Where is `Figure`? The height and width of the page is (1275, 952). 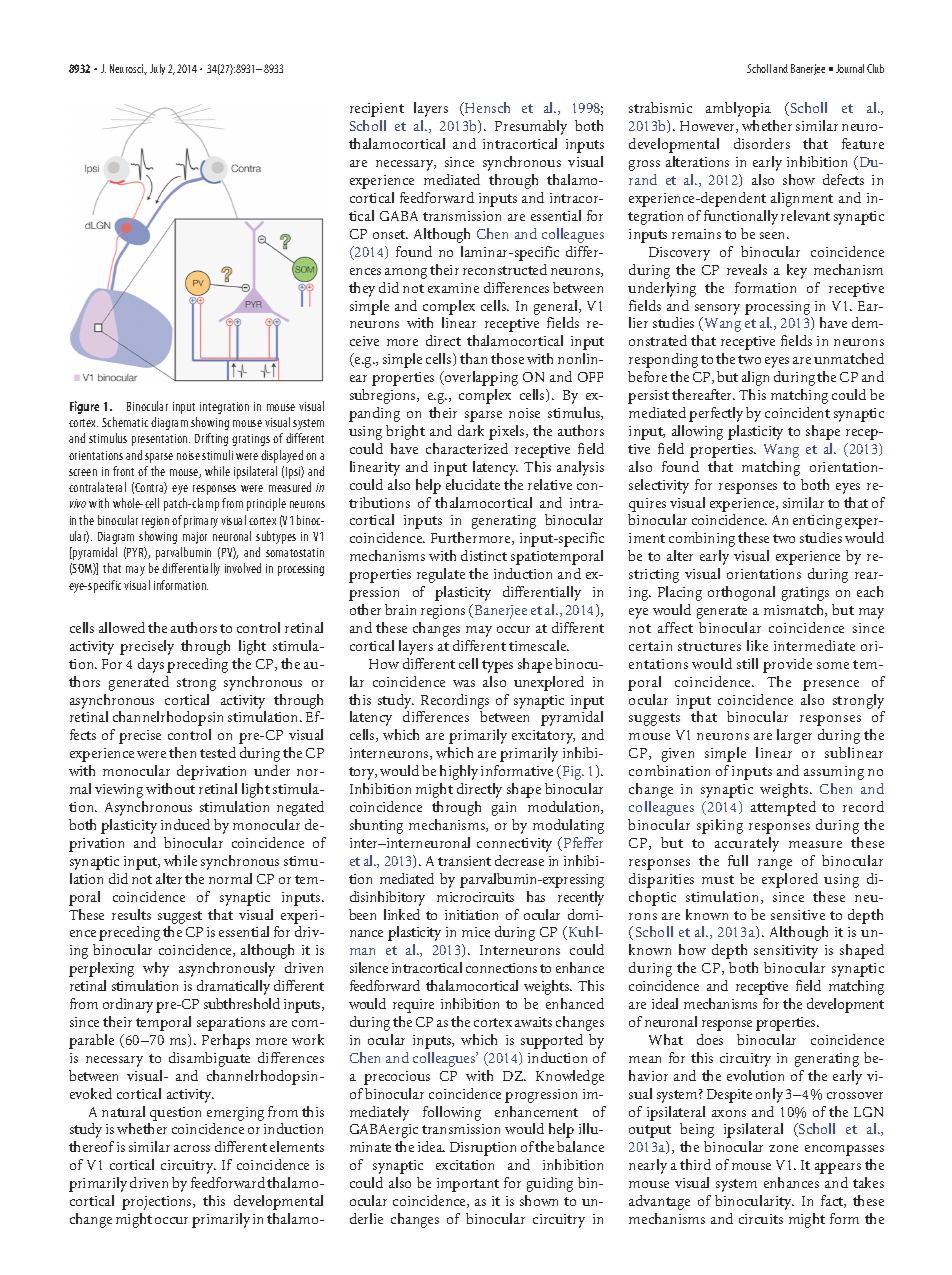
Figure is located at coordinates (84, 407).
